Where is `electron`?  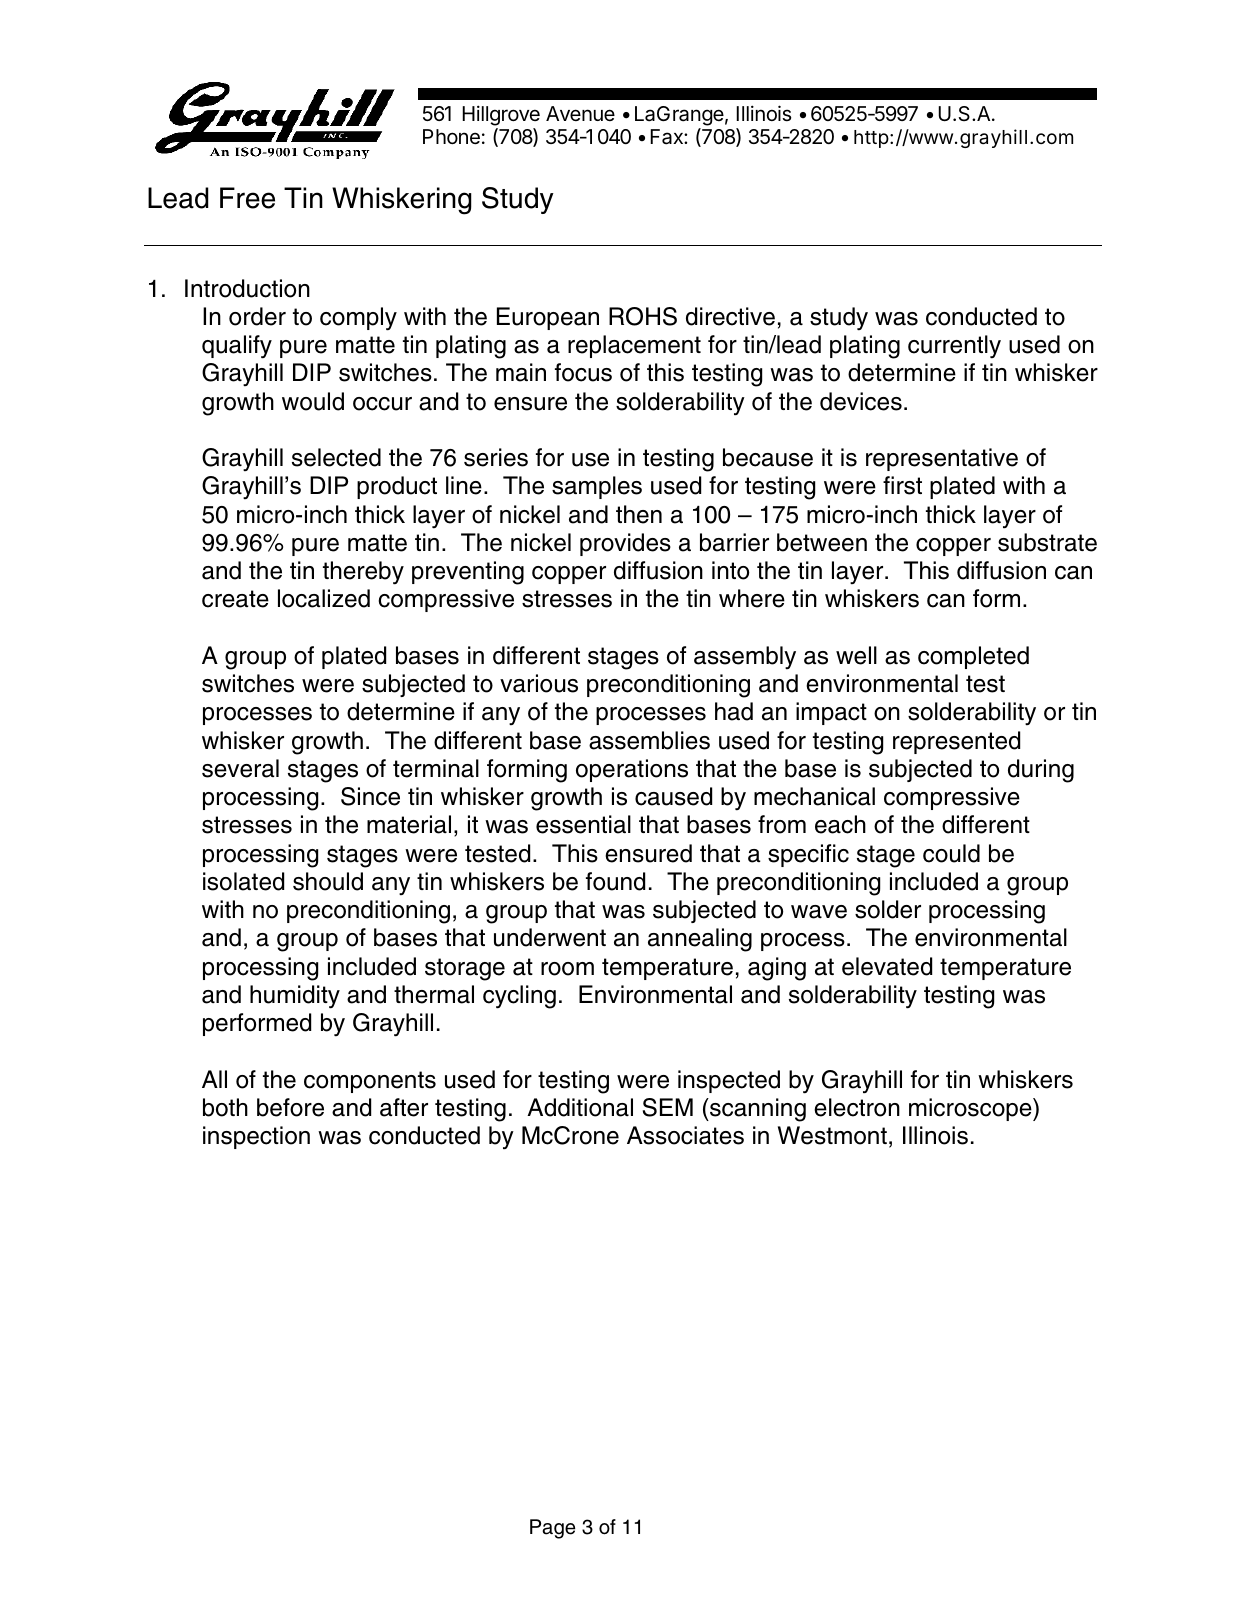
electron is located at coordinates (857, 1107).
